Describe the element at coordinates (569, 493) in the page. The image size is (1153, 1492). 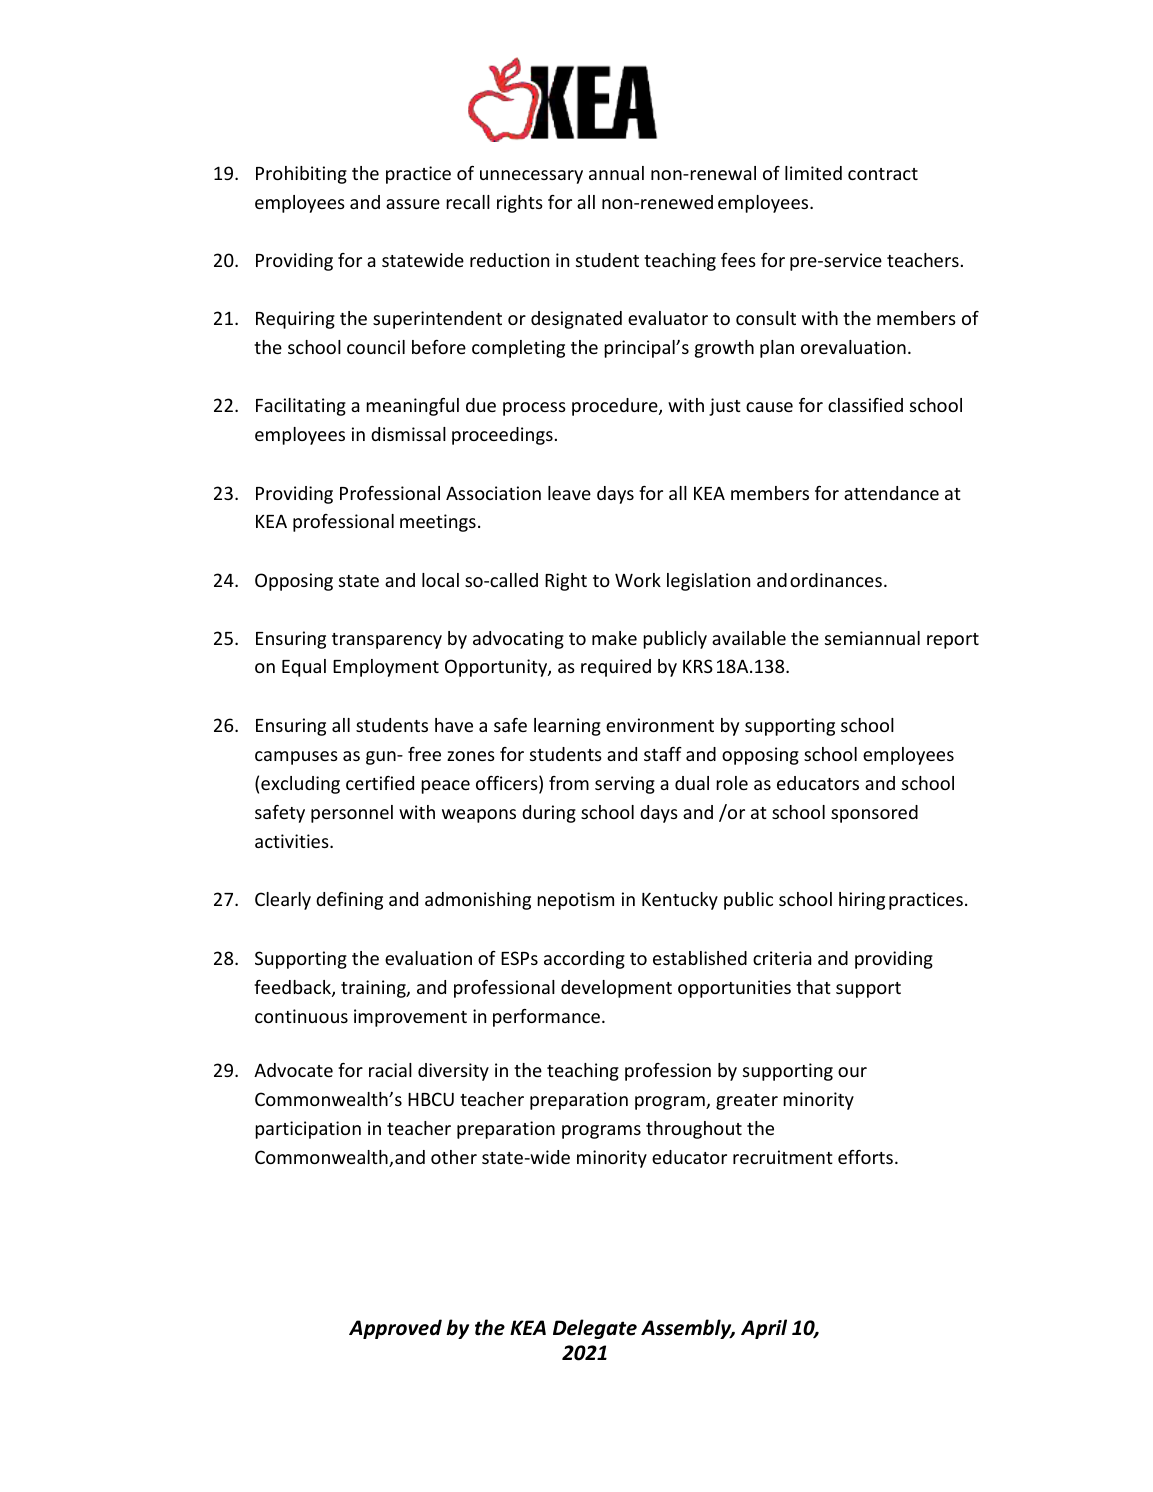
I see `leave` at that location.
